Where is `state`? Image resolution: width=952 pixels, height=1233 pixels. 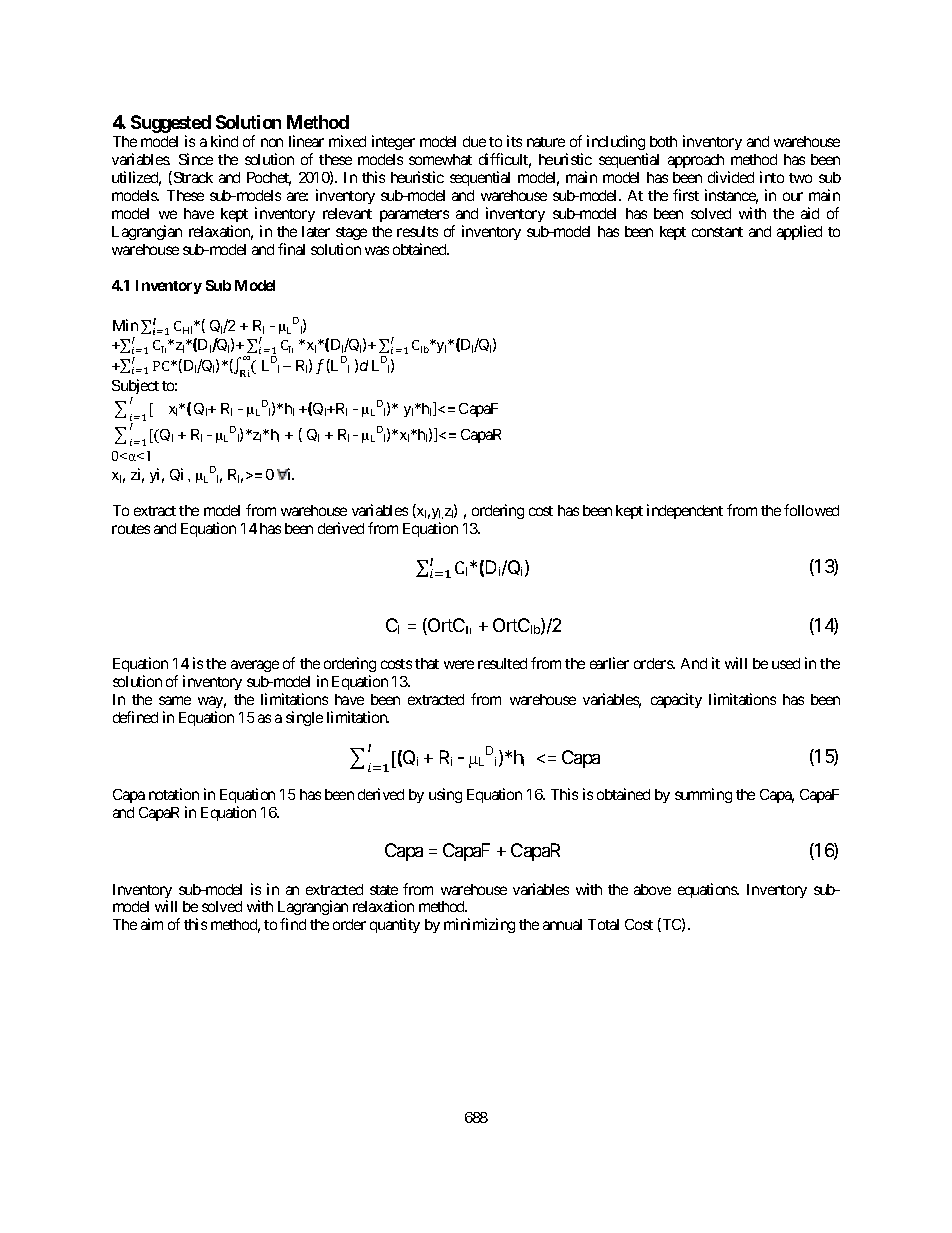 state is located at coordinates (384, 890).
